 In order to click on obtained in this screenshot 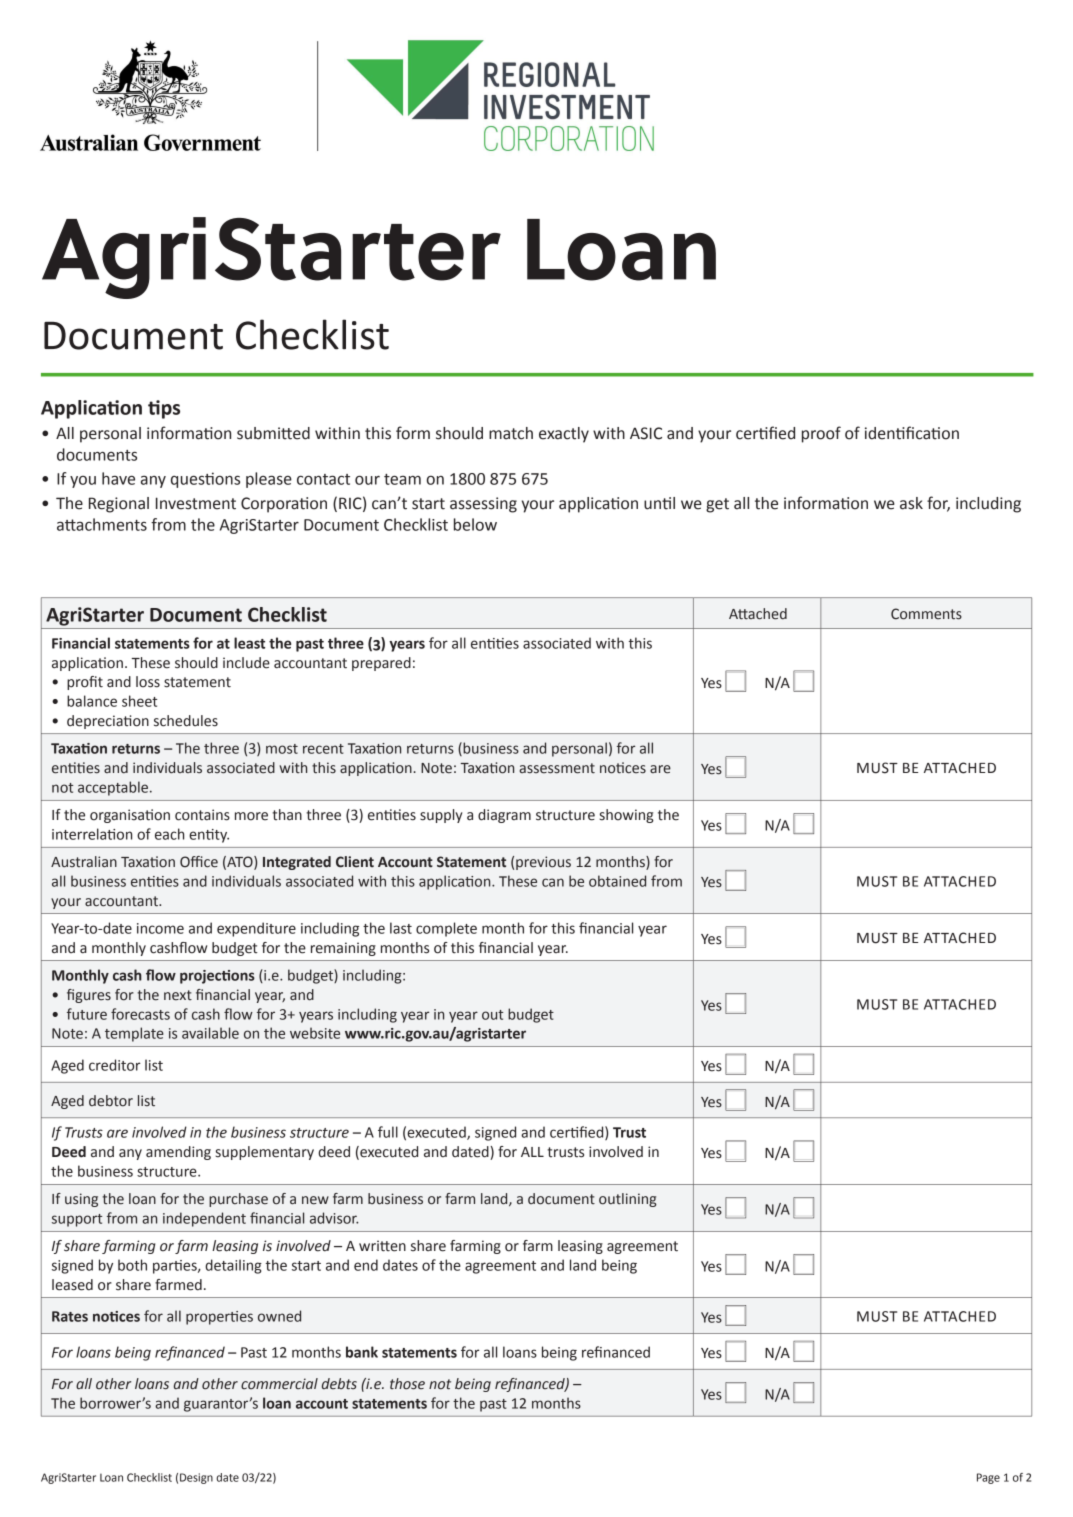, I will do `click(617, 881)`.
